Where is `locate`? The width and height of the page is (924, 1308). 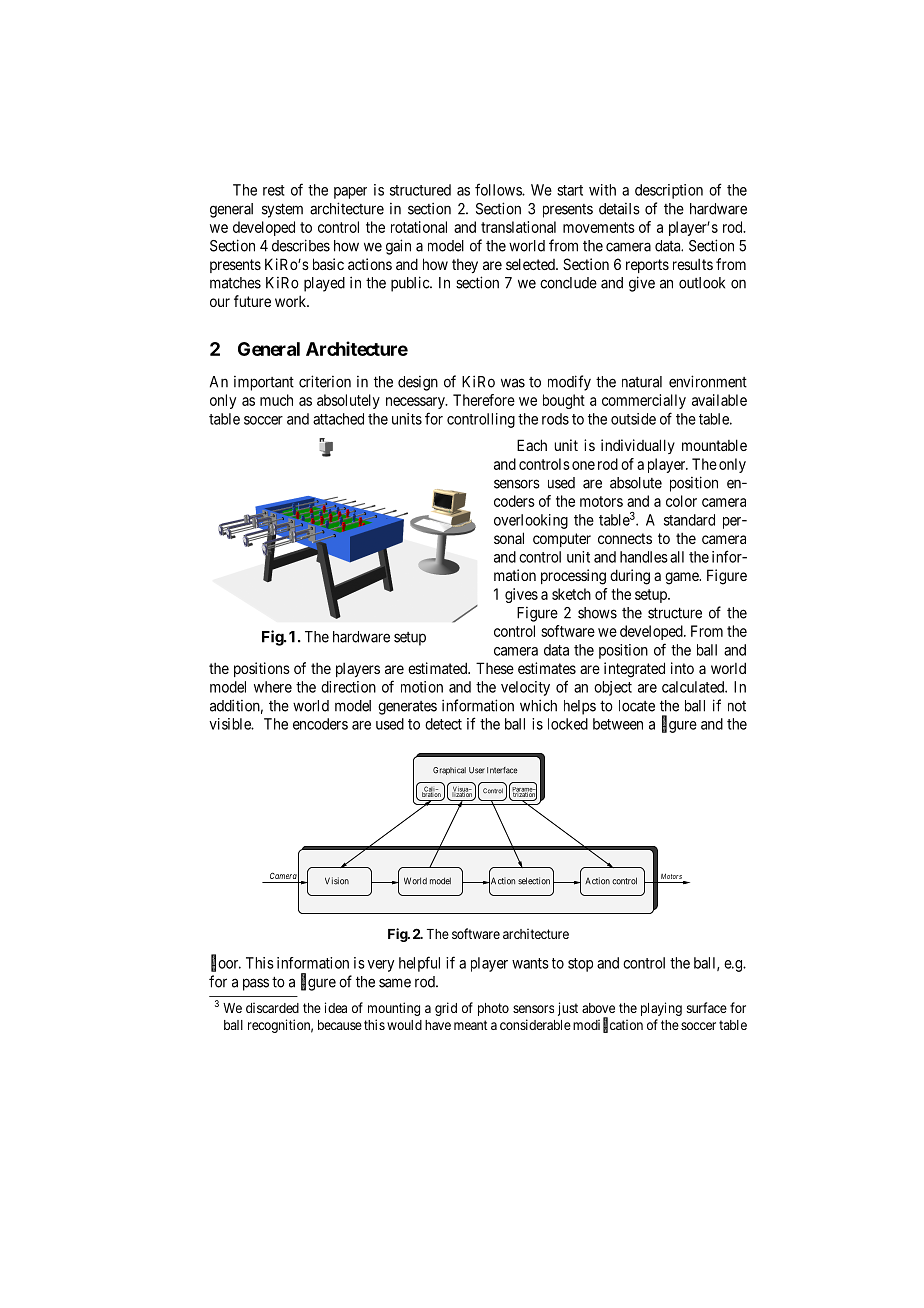 locate is located at coordinates (637, 706).
